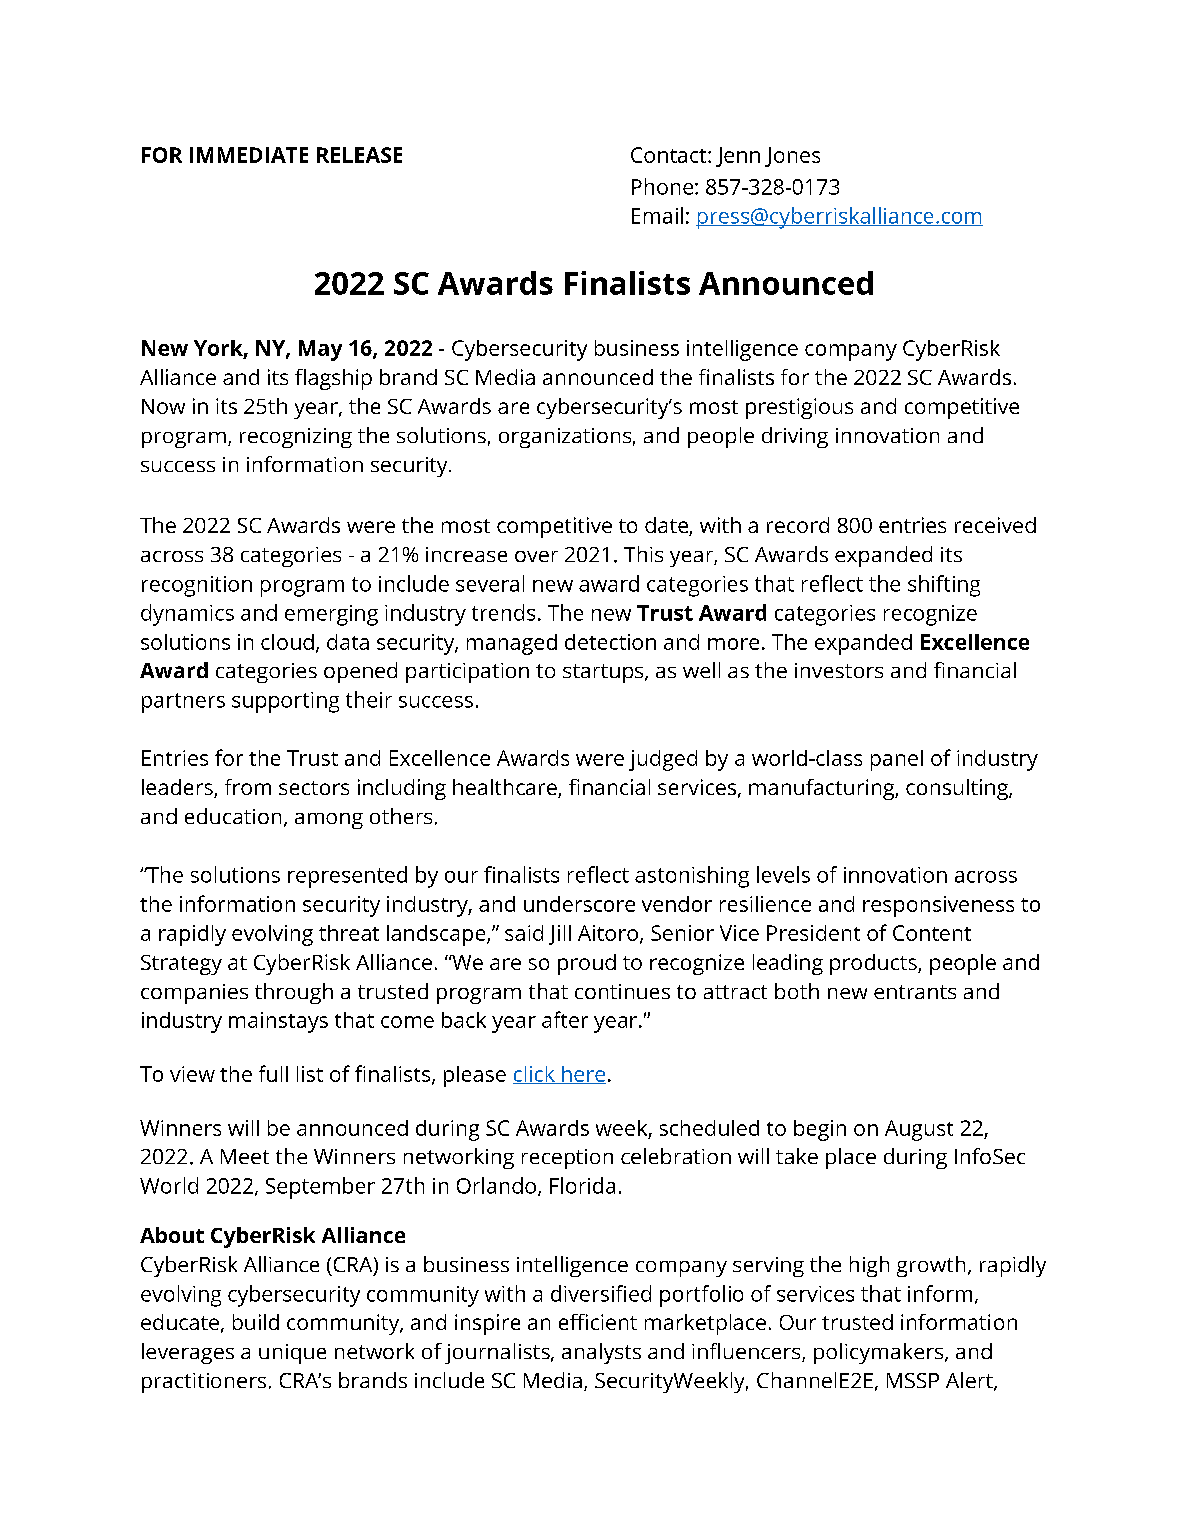 This document has width=1189, height=1539. What do you see at coordinates (662, 186) in the document?
I see `Phone` at bounding box center [662, 186].
